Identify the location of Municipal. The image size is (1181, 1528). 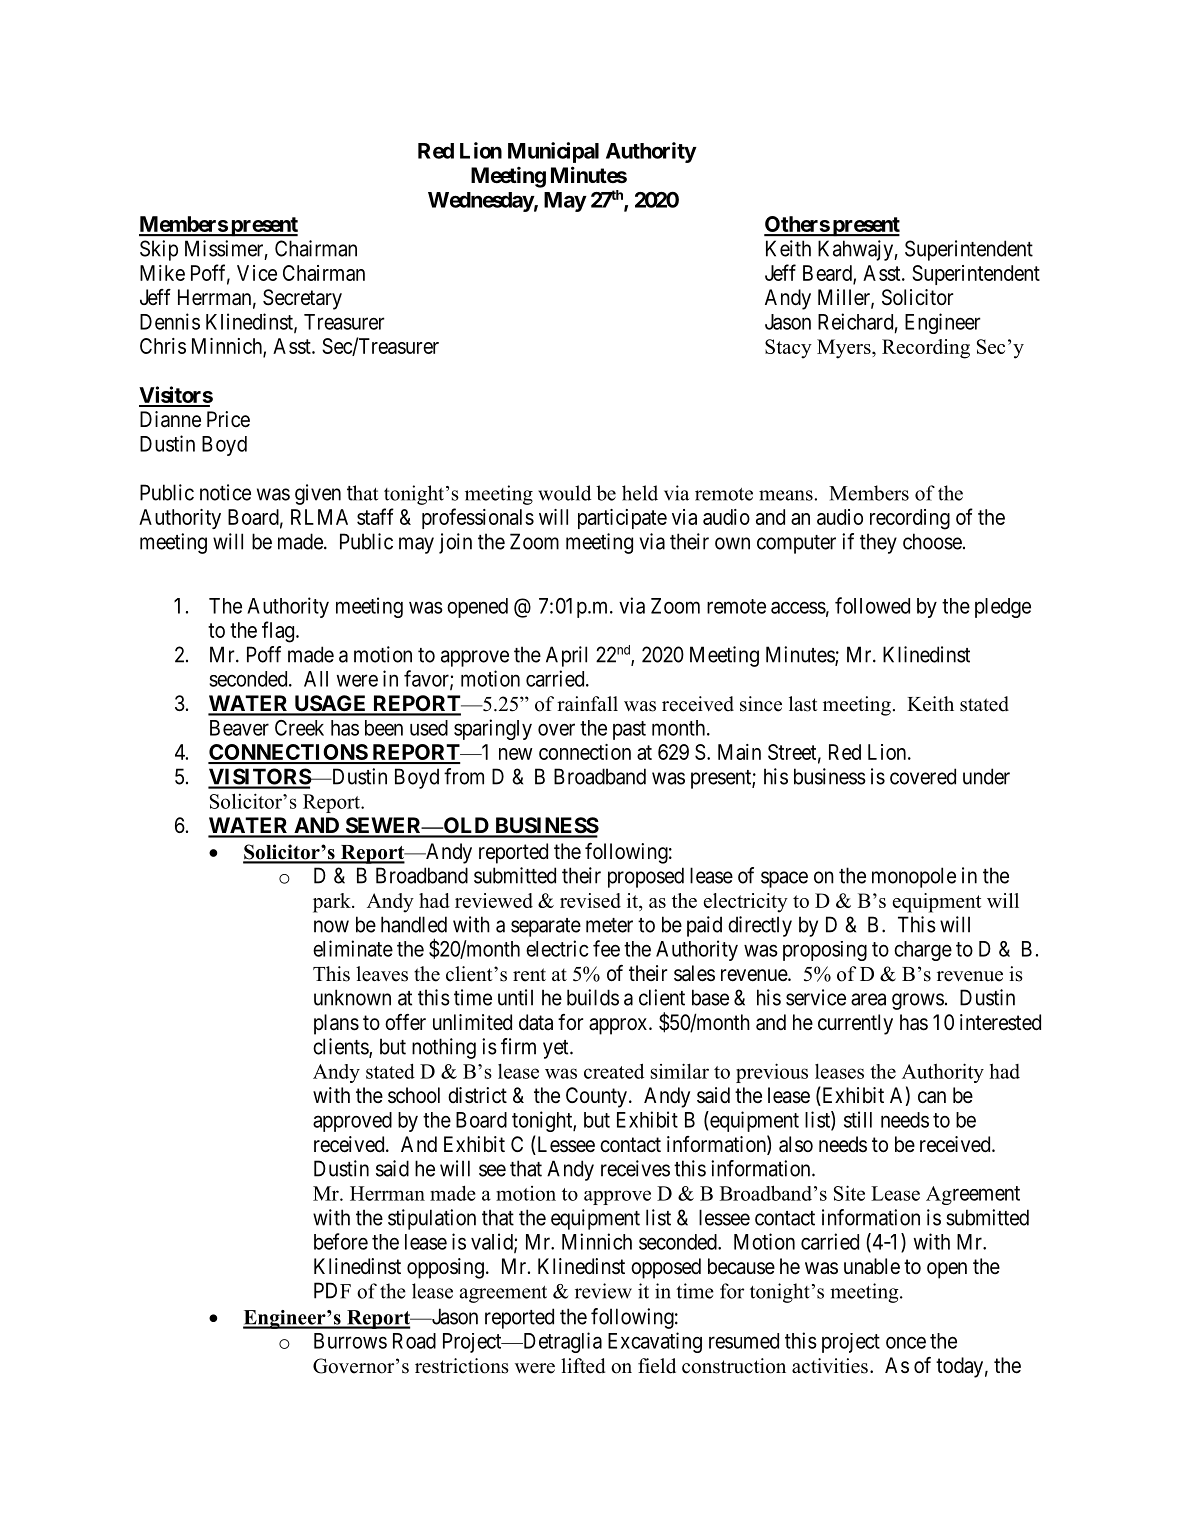
(553, 152).
